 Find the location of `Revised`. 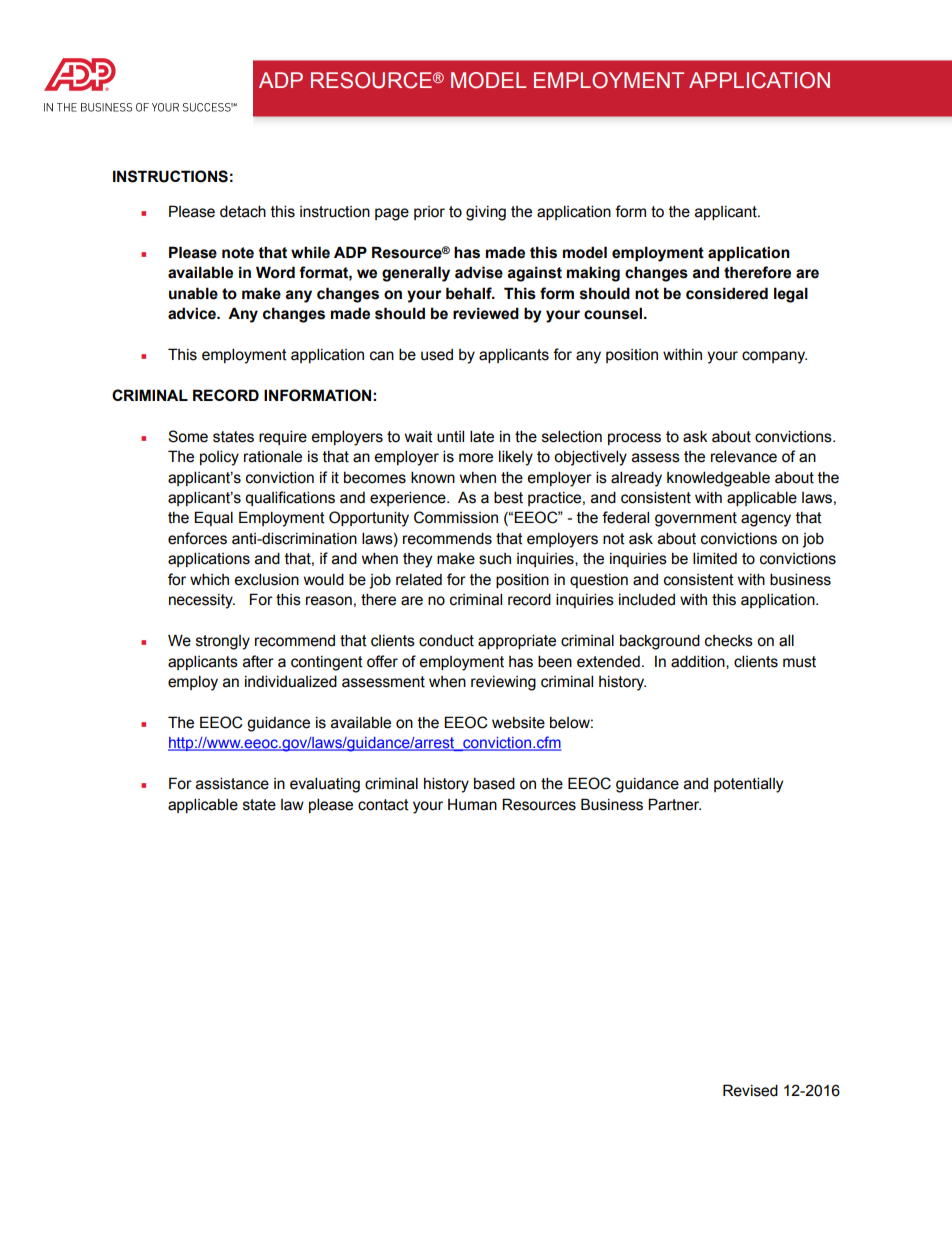

Revised is located at coordinates (750, 1090).
